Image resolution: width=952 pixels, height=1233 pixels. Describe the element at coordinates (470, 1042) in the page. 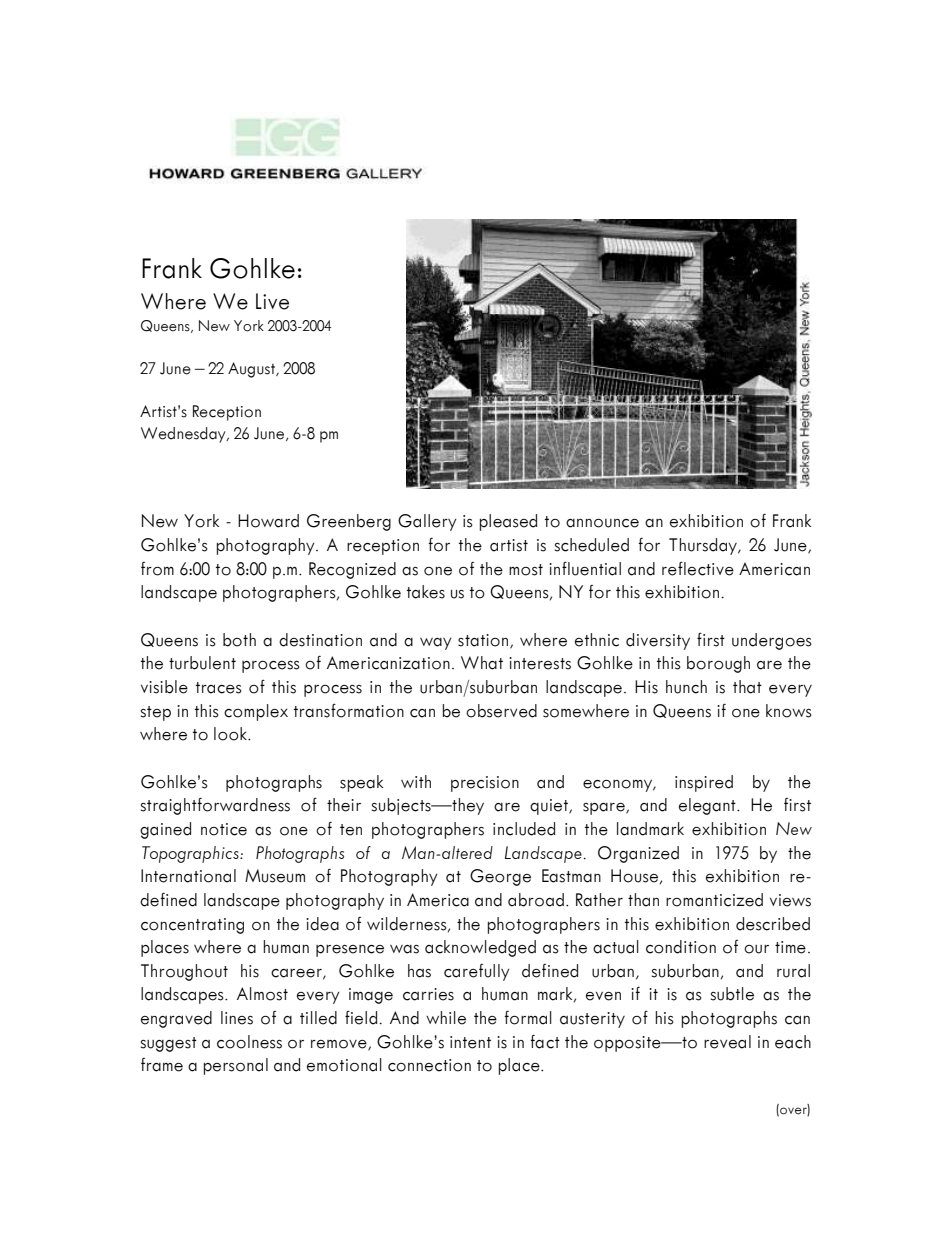

I see `intent` at that location.
